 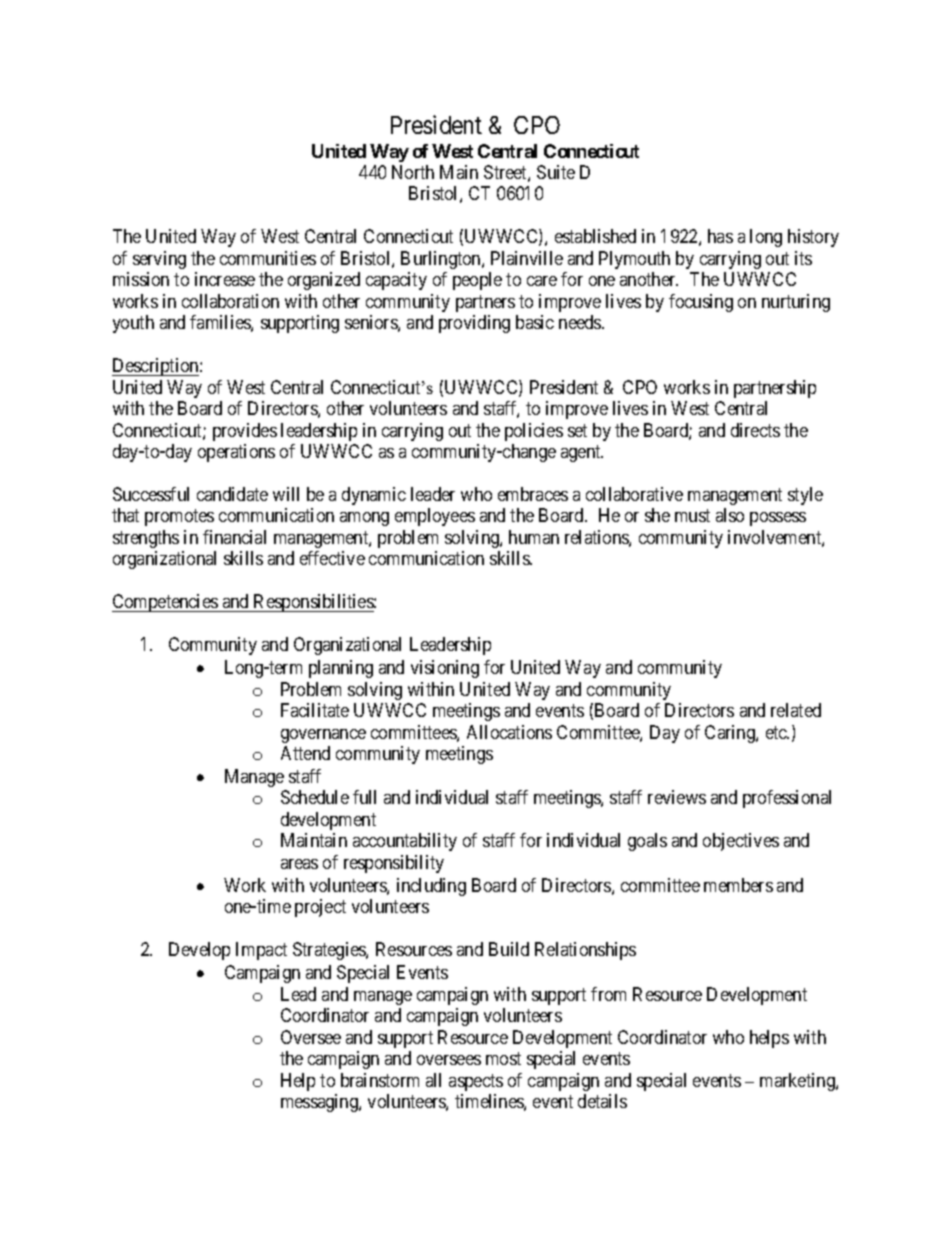 What do you see at coordinates (299, 864) in the screenshot?
I see `areas` at bounding box center [299, 864].
